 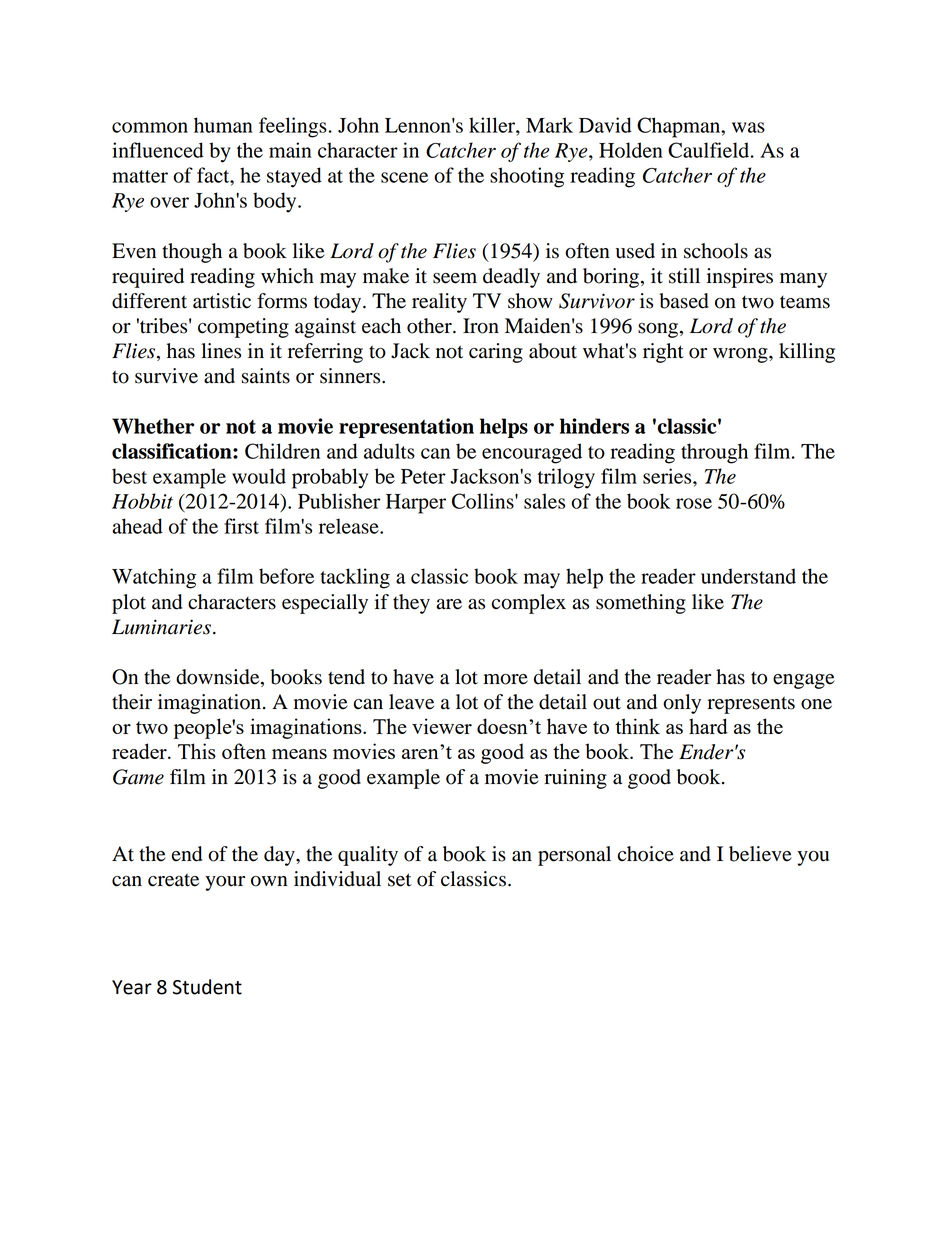 What do you see at coordinates (714, 453) in the document?
I see `through` at bounding box center [714, 453].
